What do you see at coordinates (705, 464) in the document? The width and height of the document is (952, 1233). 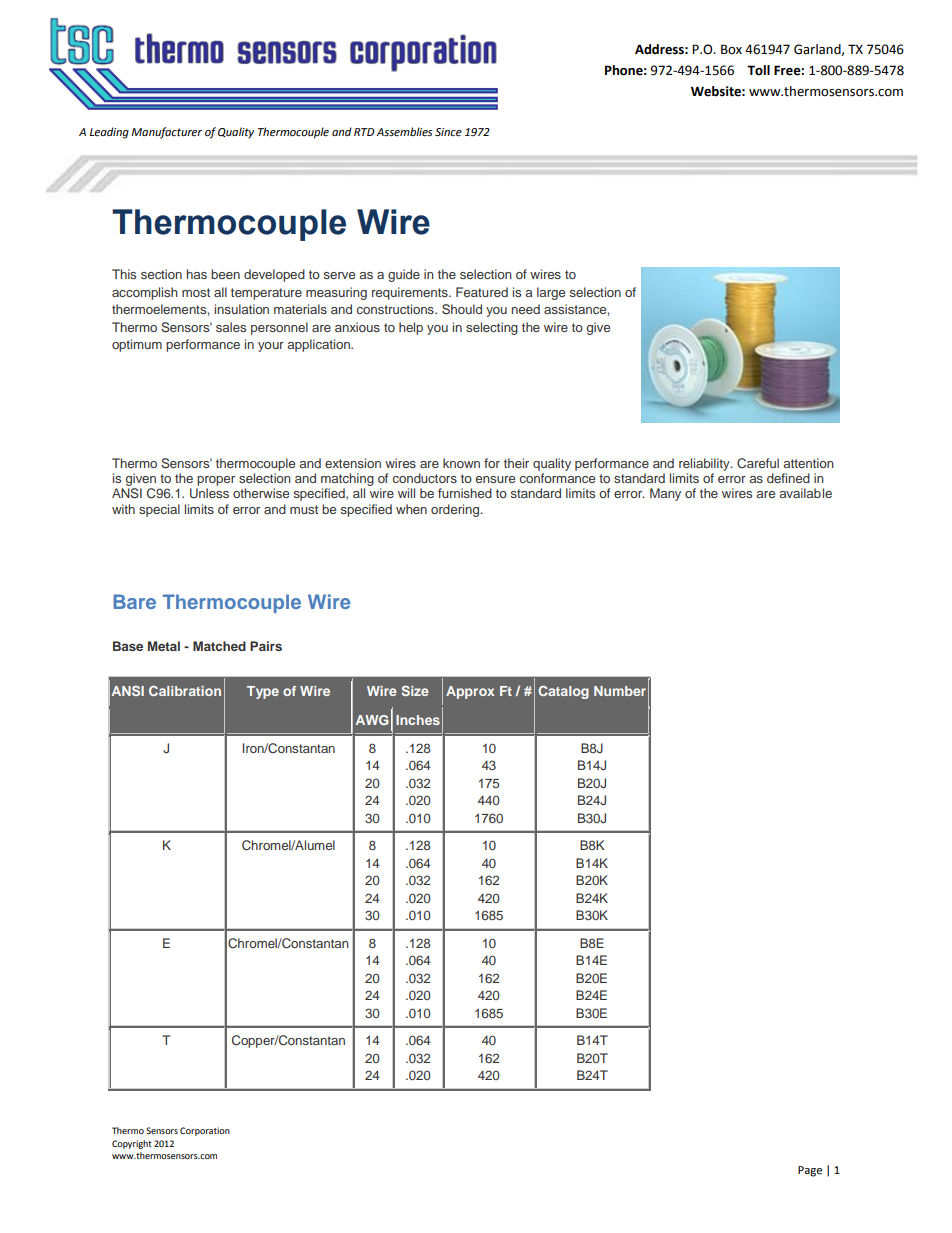 I see `reliability` at bounding box center [705, 464].
